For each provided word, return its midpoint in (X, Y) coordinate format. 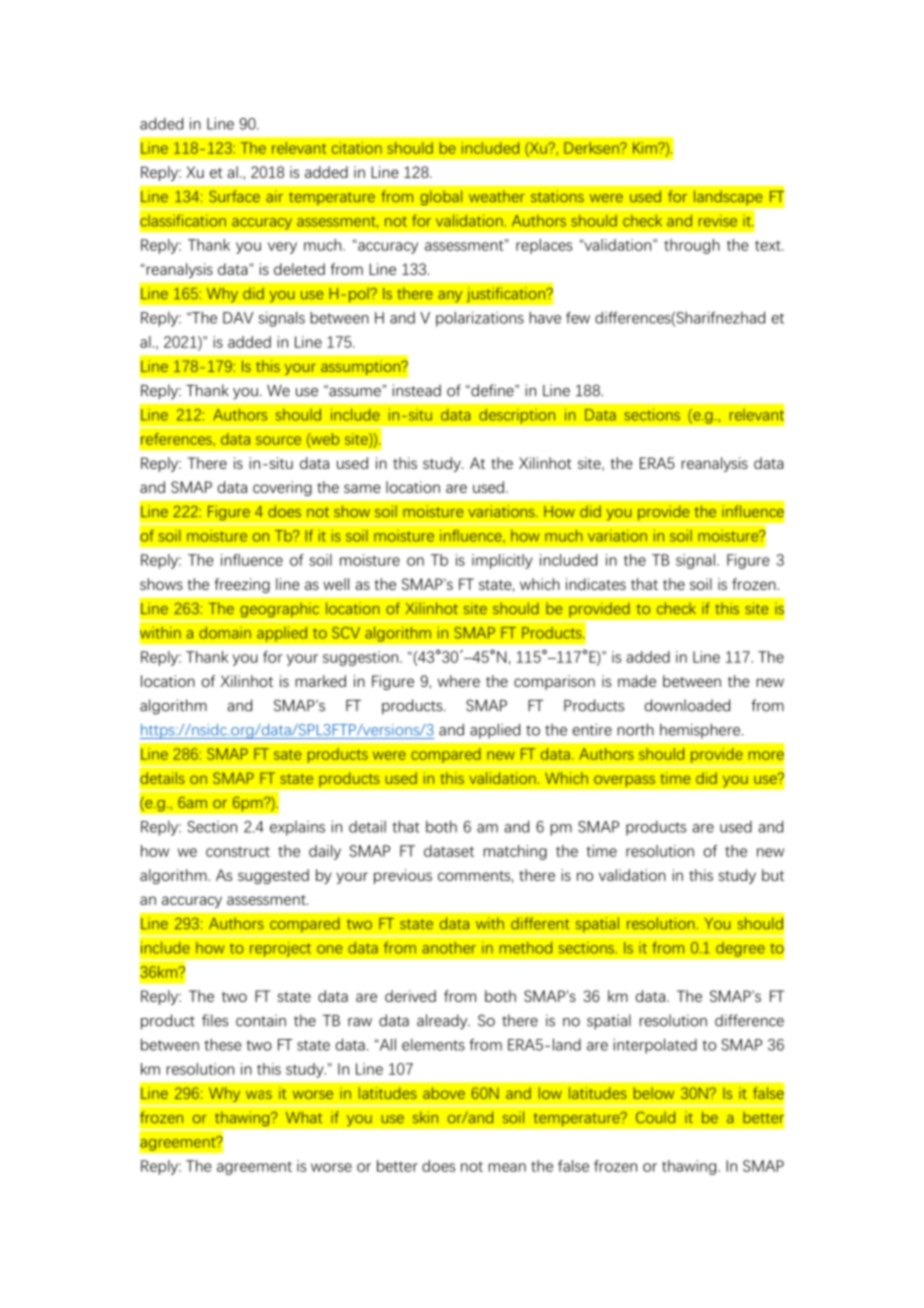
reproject (280, 949)
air (274, 196)
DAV (238, 318)
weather (497, 196)
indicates (596, 584)
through (692, 246)
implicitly (502, 561)
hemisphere (701, 731)
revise (718, 221)
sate (287, 754)
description (517, 416)
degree (740, 949)
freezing (242, 585)
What (304, 1117)
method (526, 948)
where (459, 681)
